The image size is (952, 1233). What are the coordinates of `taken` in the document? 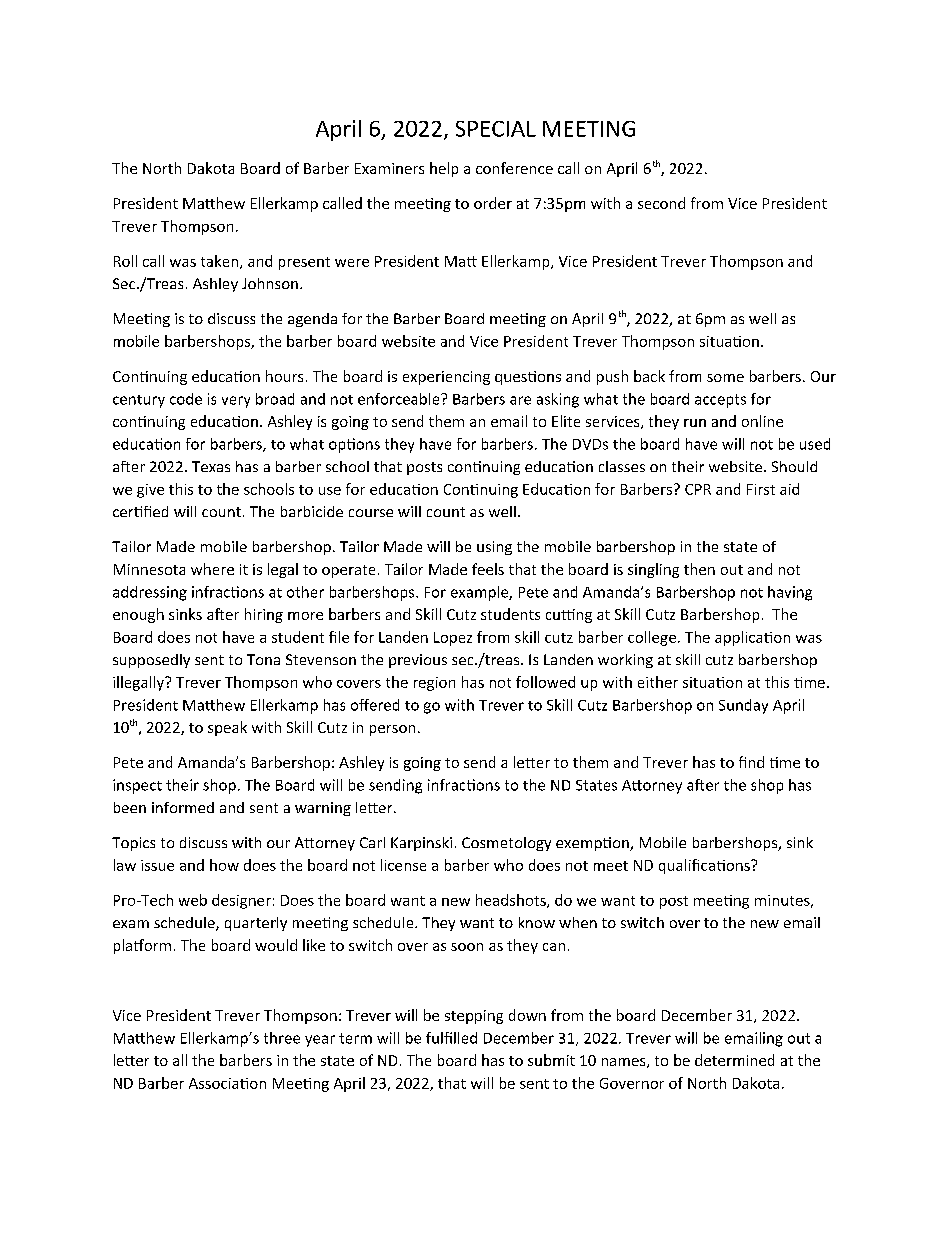 It's located at (221, 262).
